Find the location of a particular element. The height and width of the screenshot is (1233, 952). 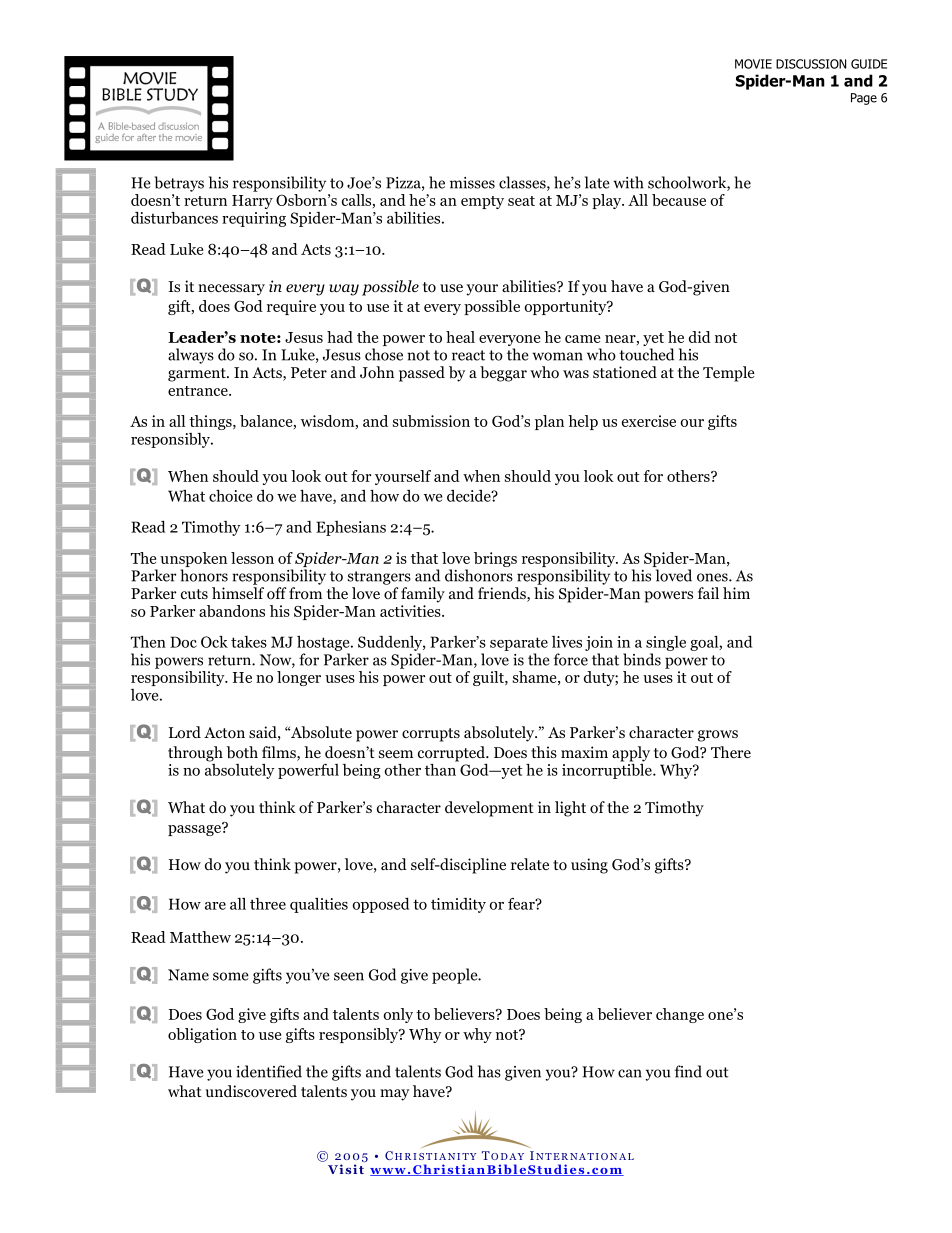

has is located at coordinates (489, 1071).
